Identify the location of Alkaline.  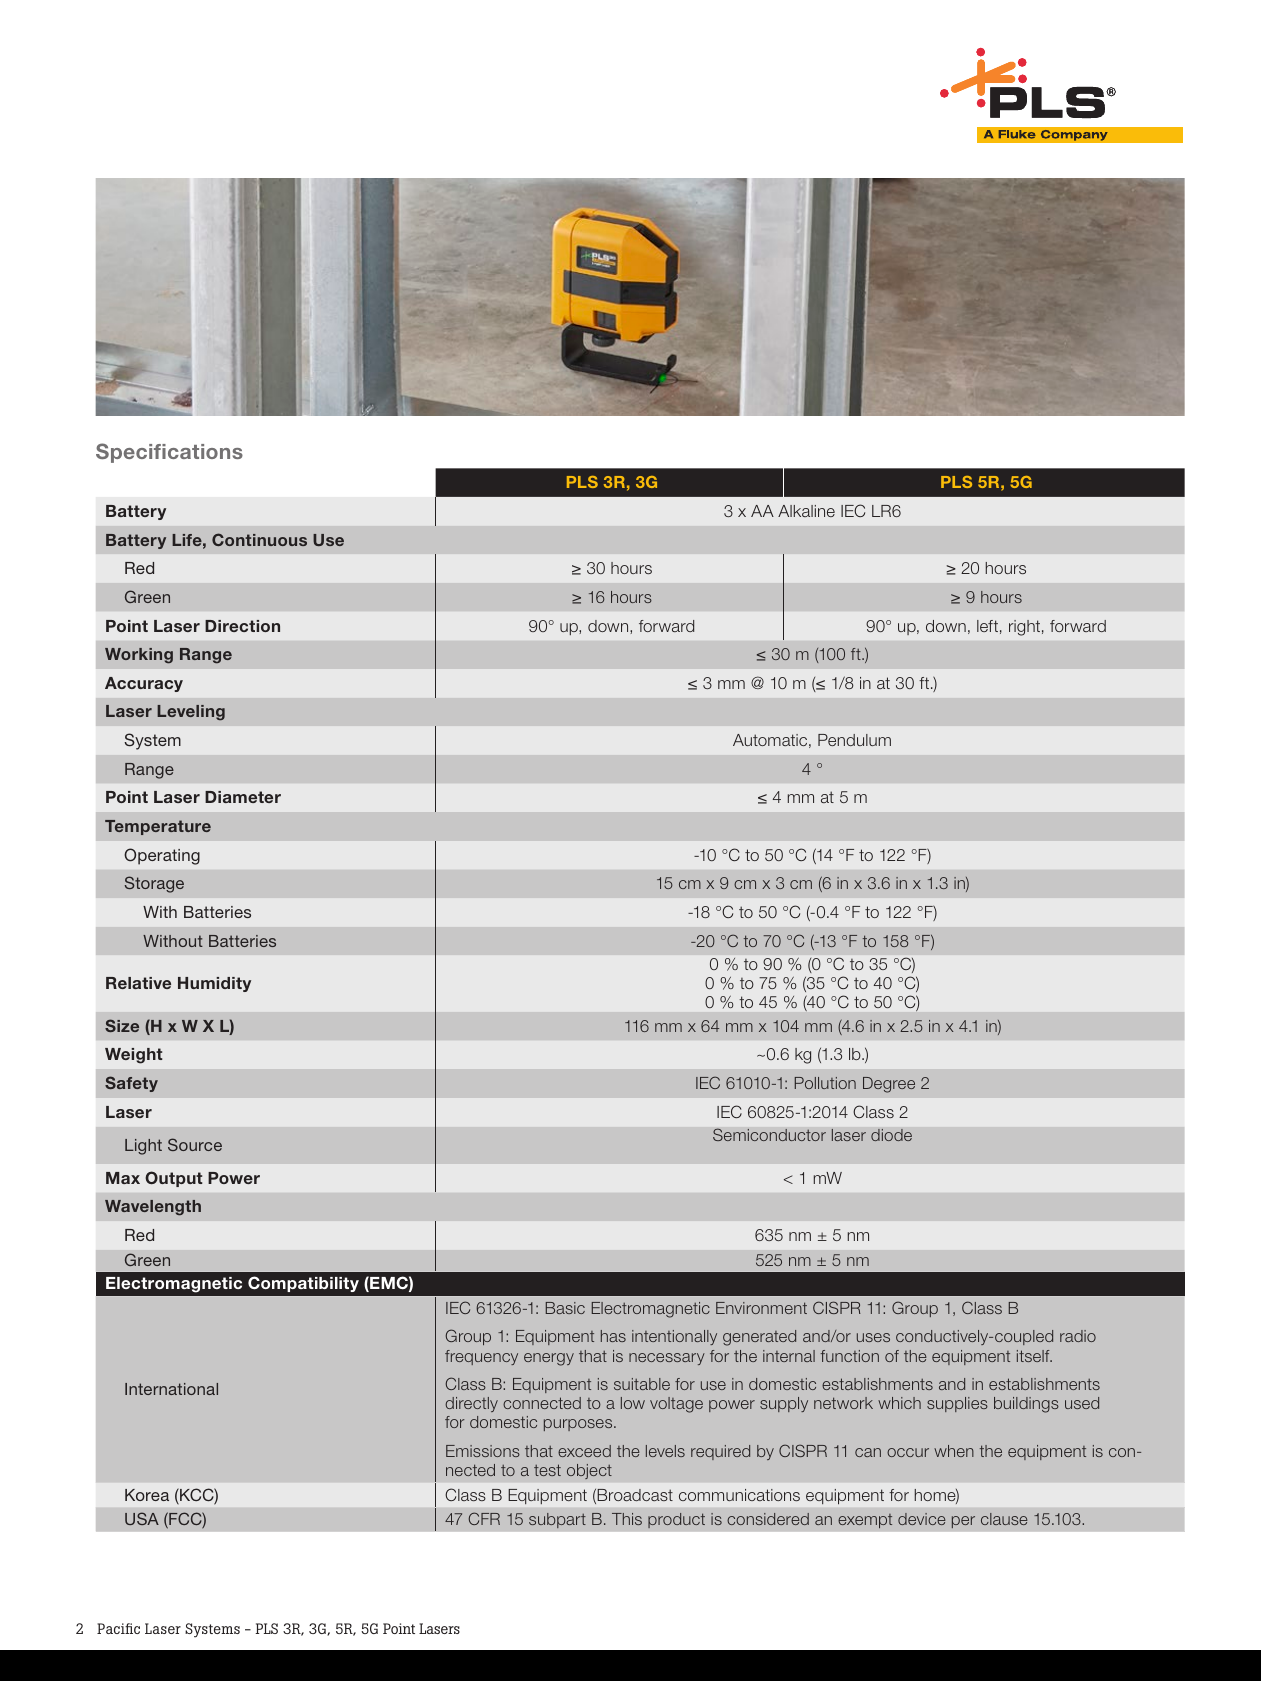
(806, 511).
